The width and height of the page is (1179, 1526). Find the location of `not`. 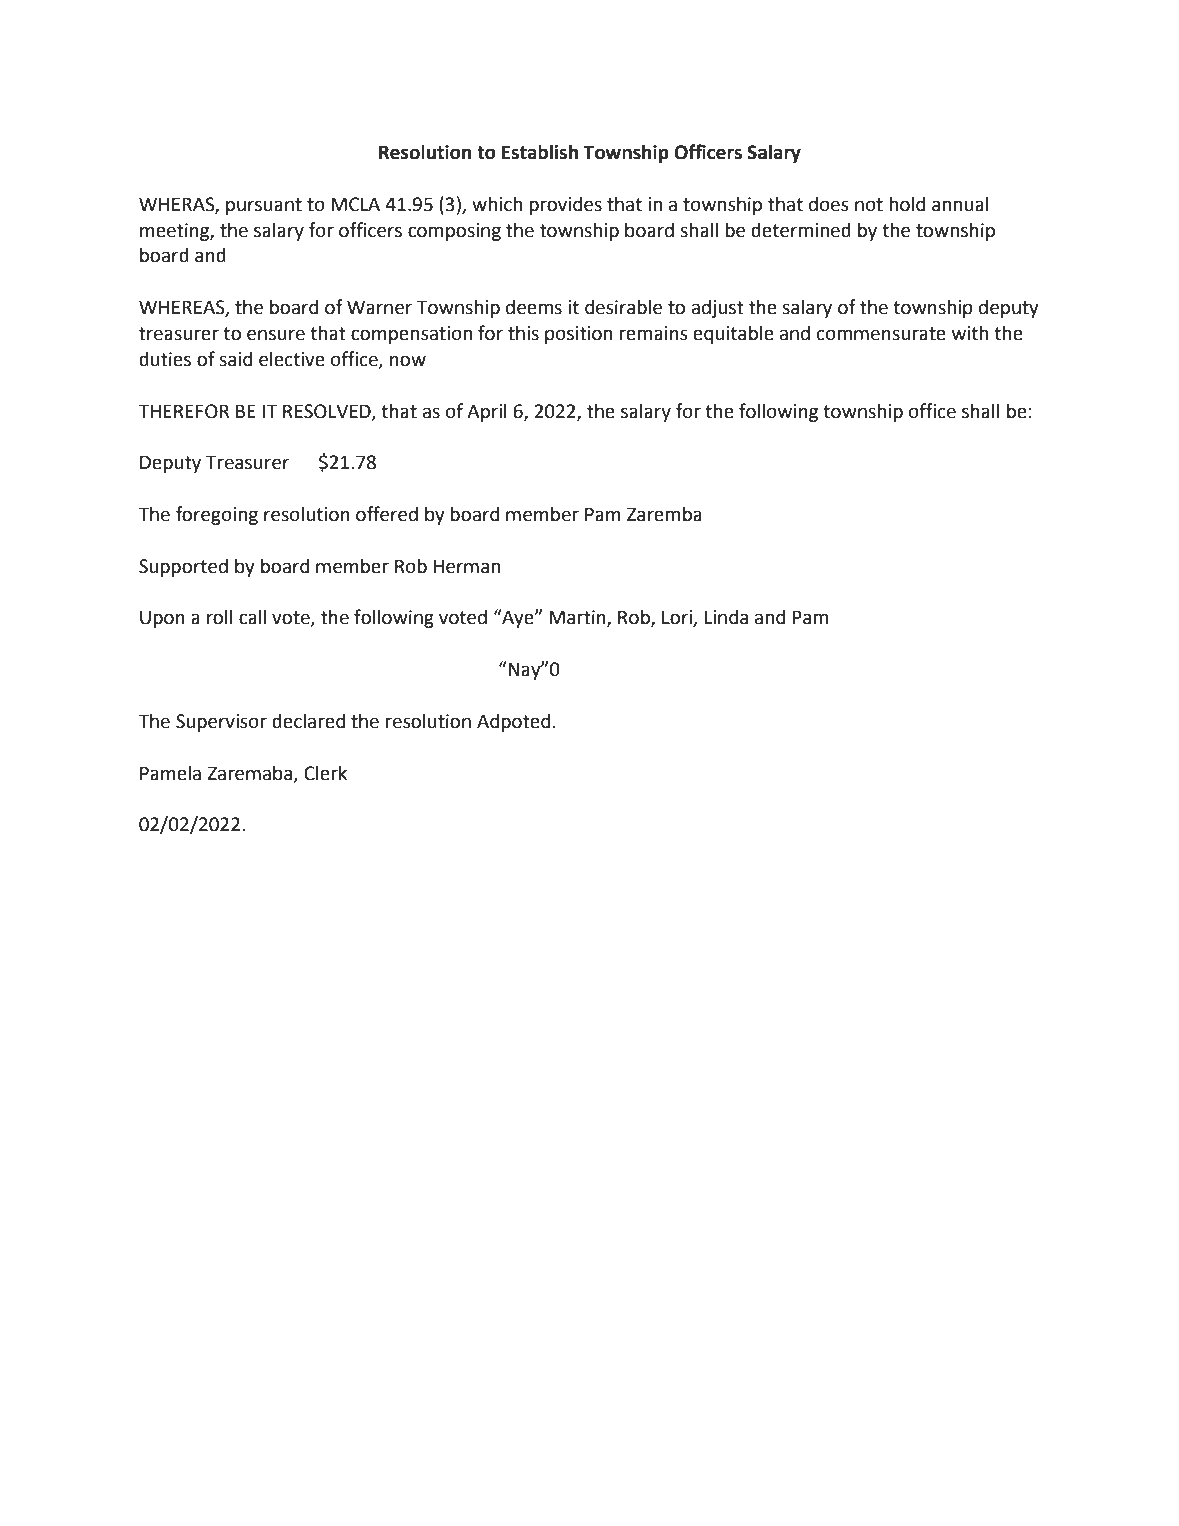

not is located at coordinates (869, 205).
